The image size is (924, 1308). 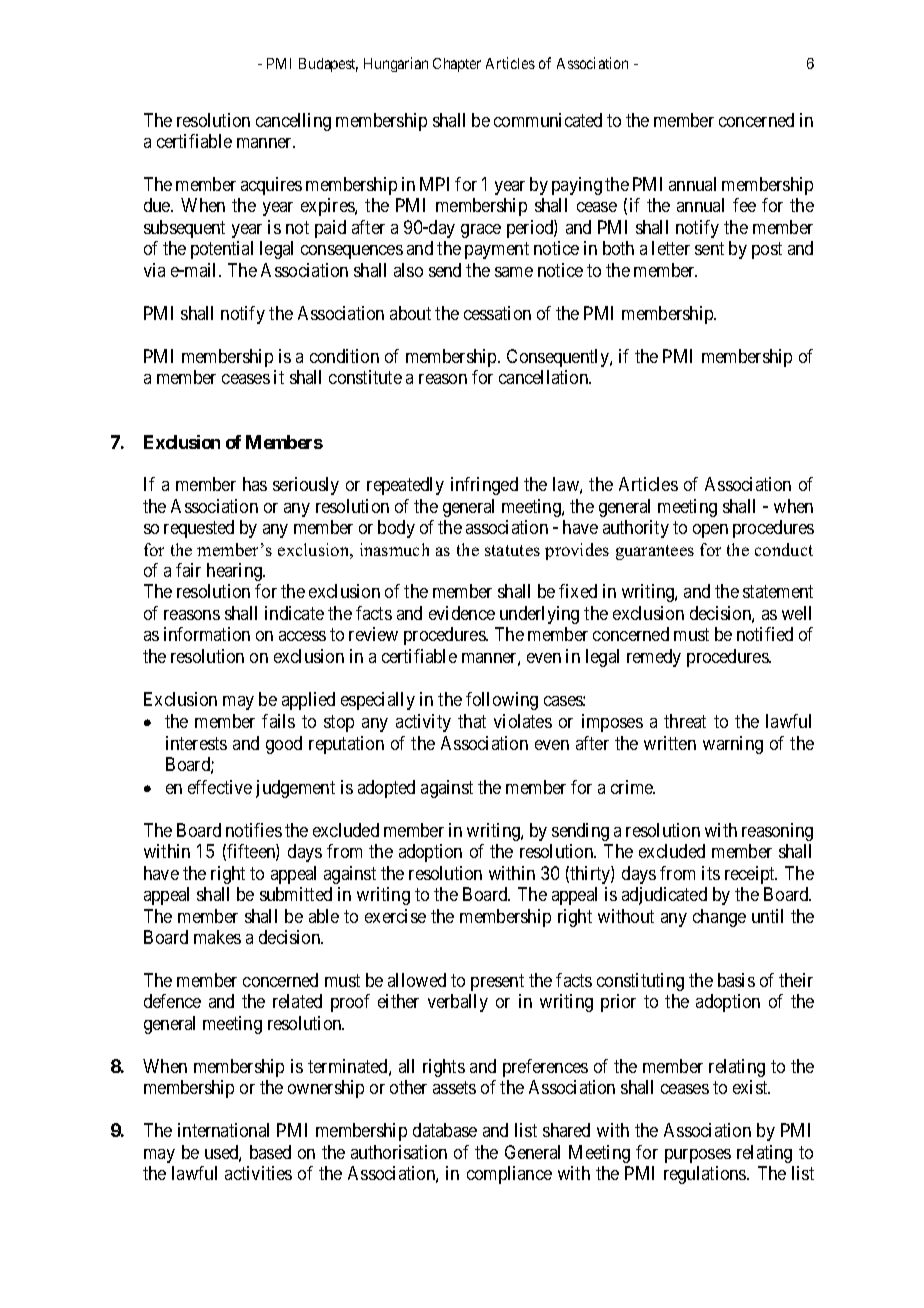 What do you see at coordinates (445, 1130) in the screenshot?
I see `database` at bounding box center [445, 1130].
